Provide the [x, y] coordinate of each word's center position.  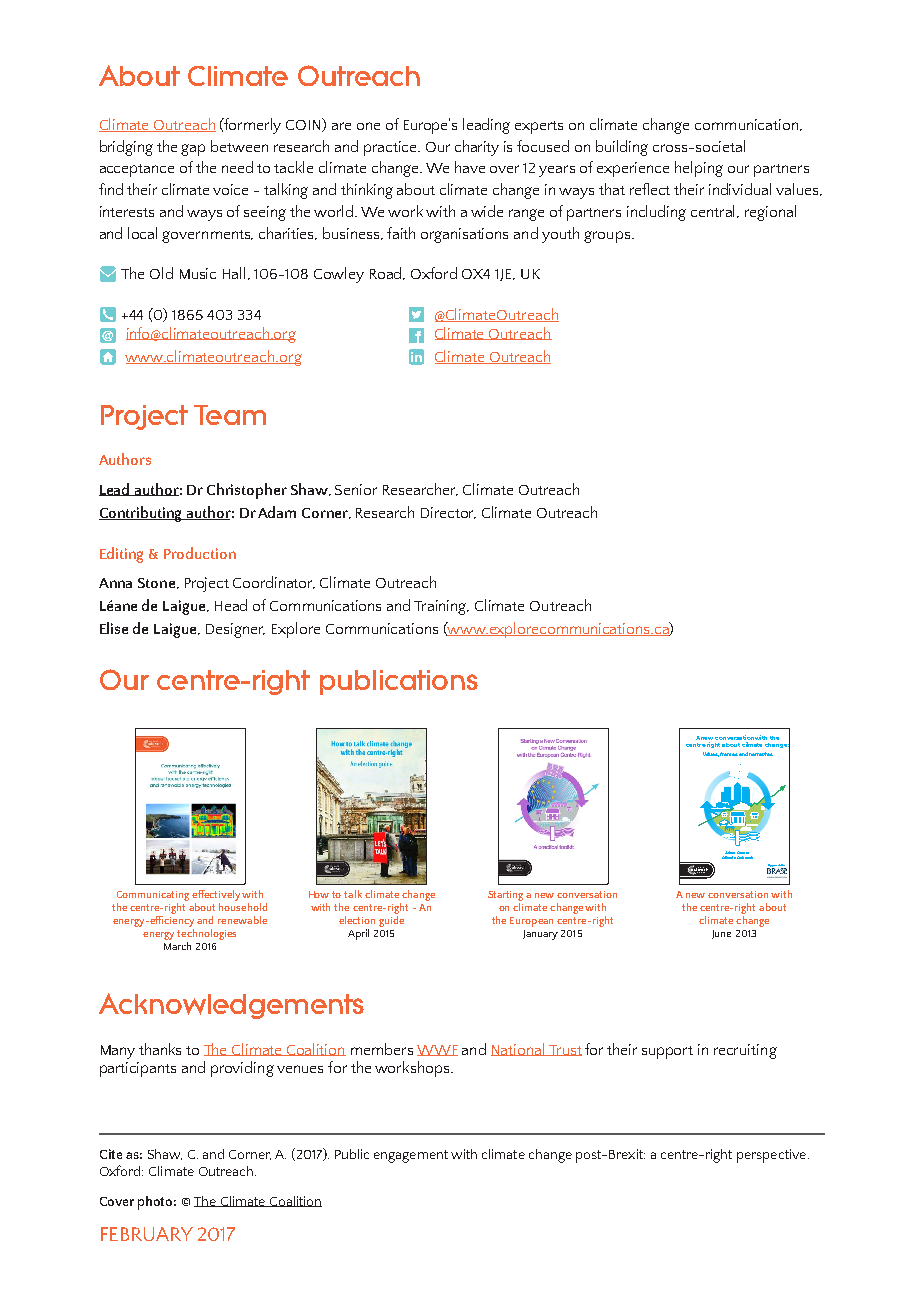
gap [193, 150]
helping [699, 169]
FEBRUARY [147, 1234]
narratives [761, 754]
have [470, 167]
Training [441, 607]
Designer [235, 630]
